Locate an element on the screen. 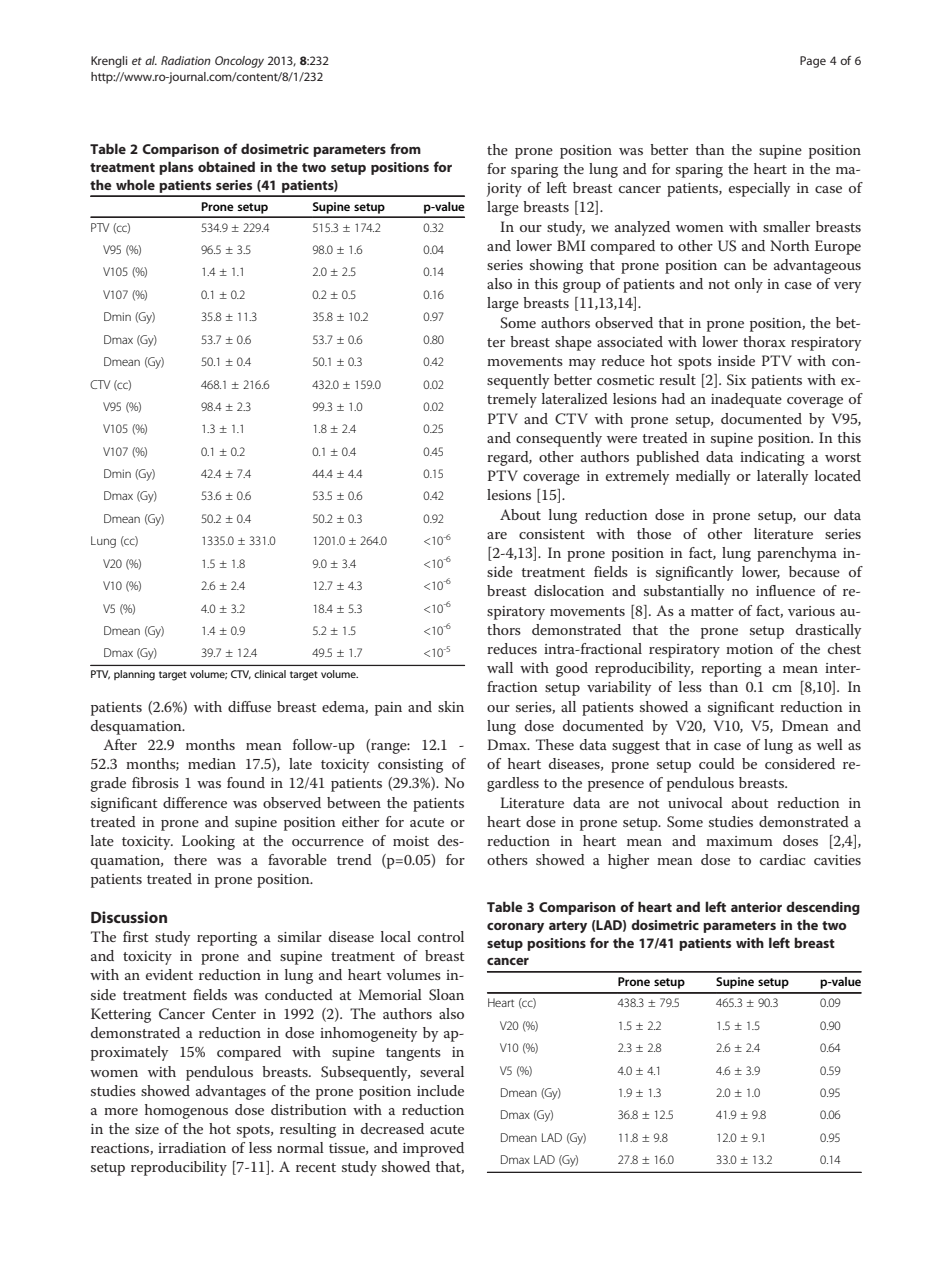  Oncology is located at coordinates (239, 62).
